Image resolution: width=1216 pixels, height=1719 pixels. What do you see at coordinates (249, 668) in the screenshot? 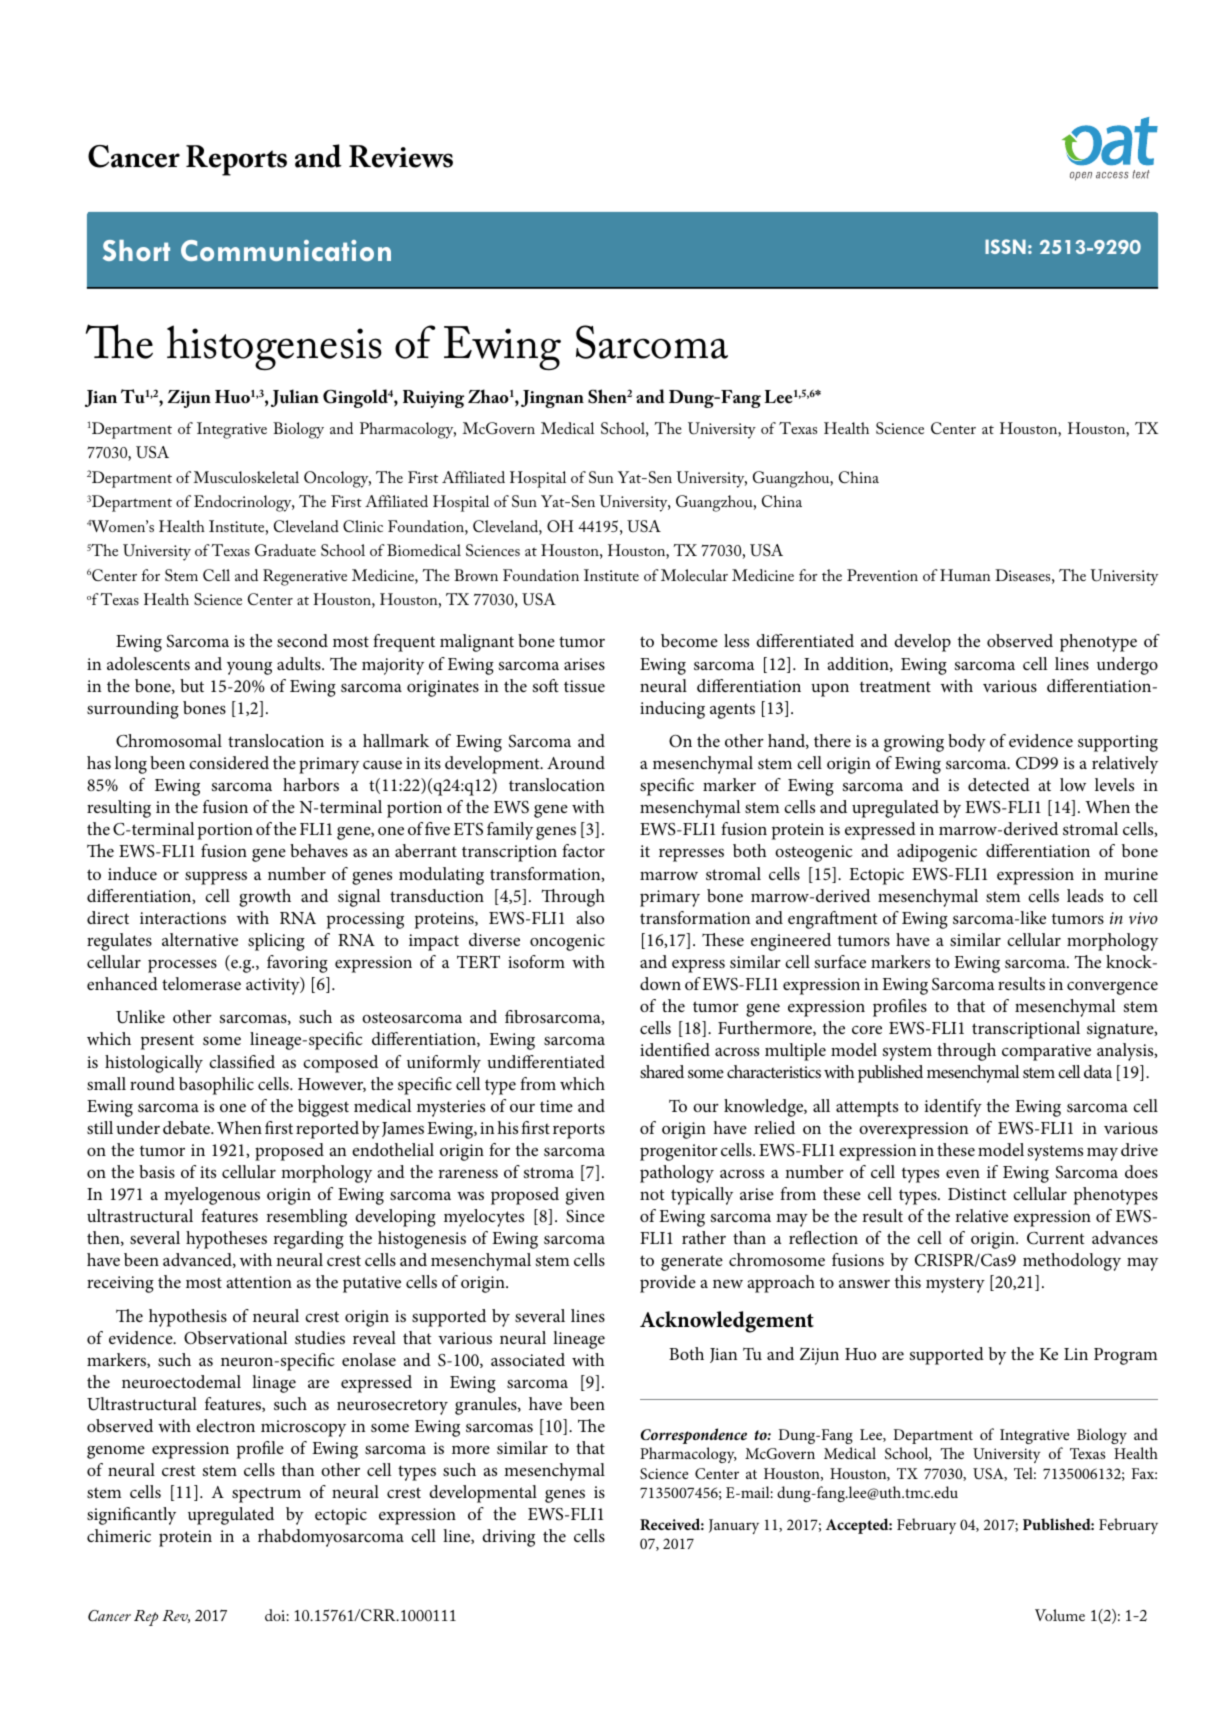
I see `young` at bounding box center [249, 668].
